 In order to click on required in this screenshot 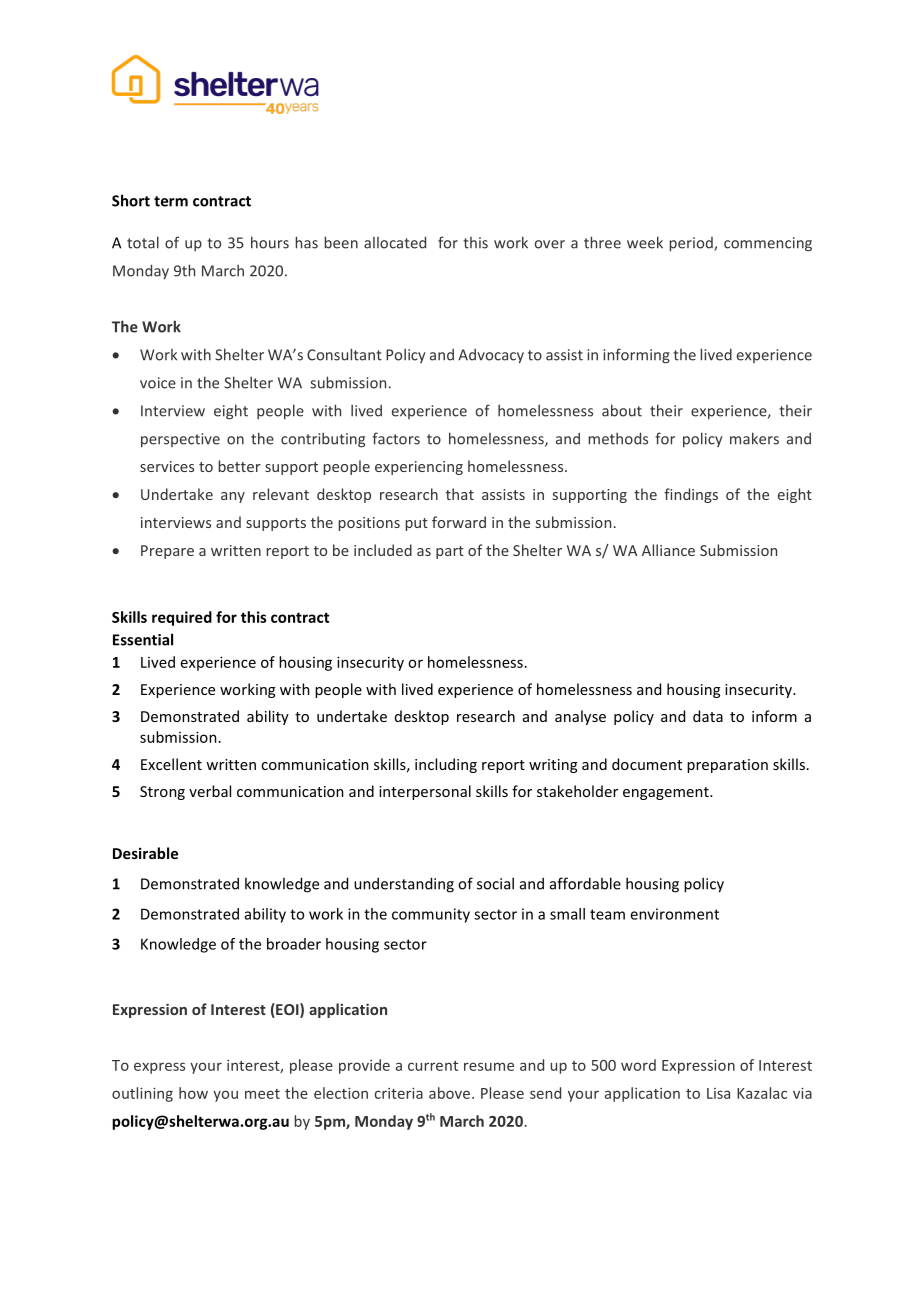, I will do `click(182, 618)`.
